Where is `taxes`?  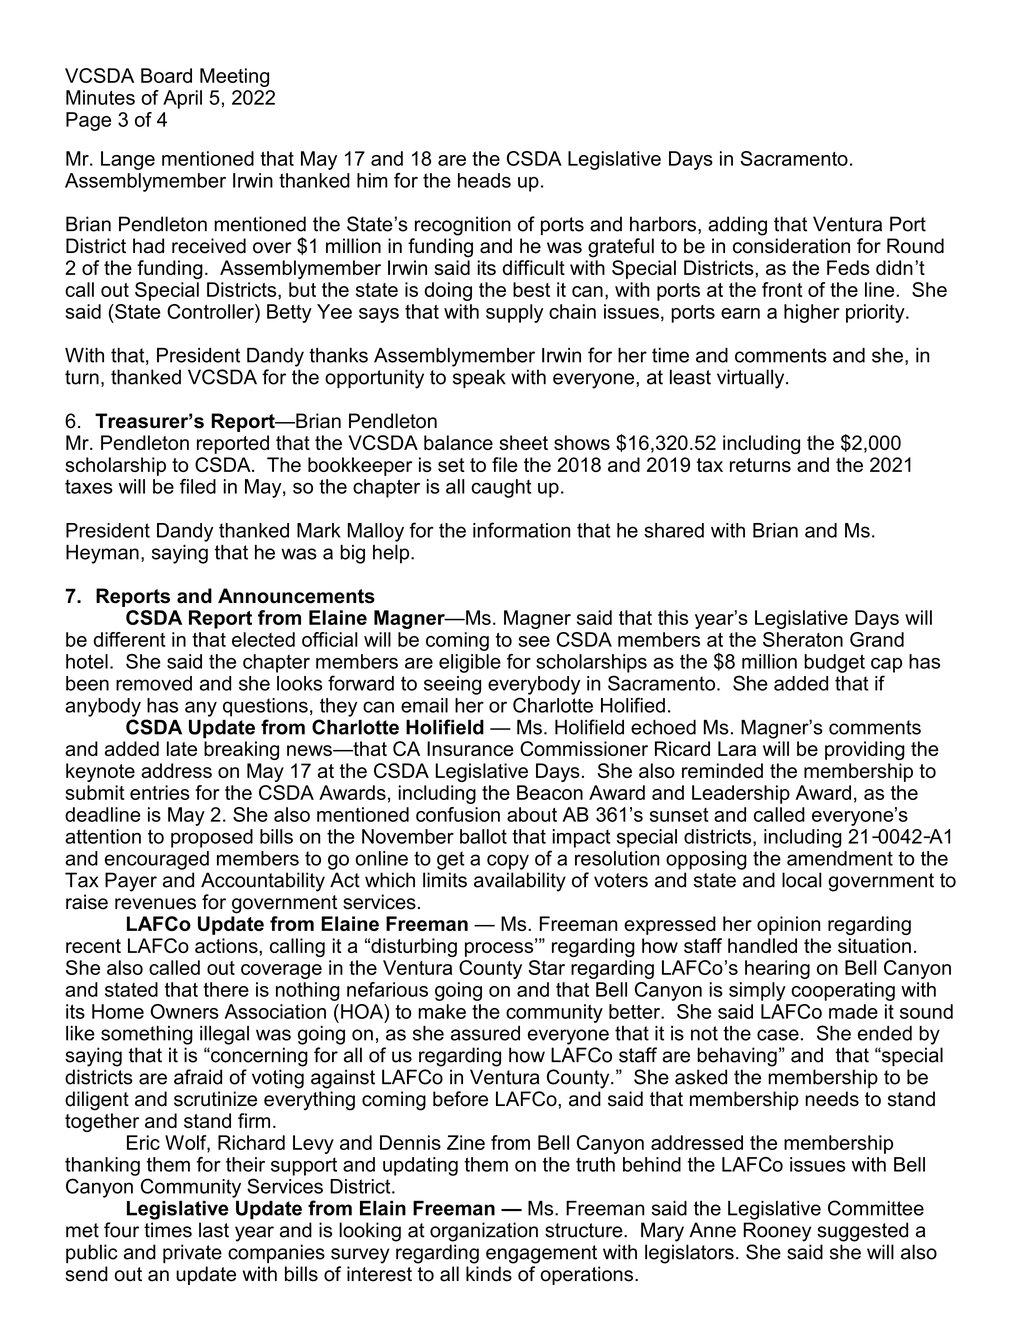 taxes is located at coordinates (89, 487).
